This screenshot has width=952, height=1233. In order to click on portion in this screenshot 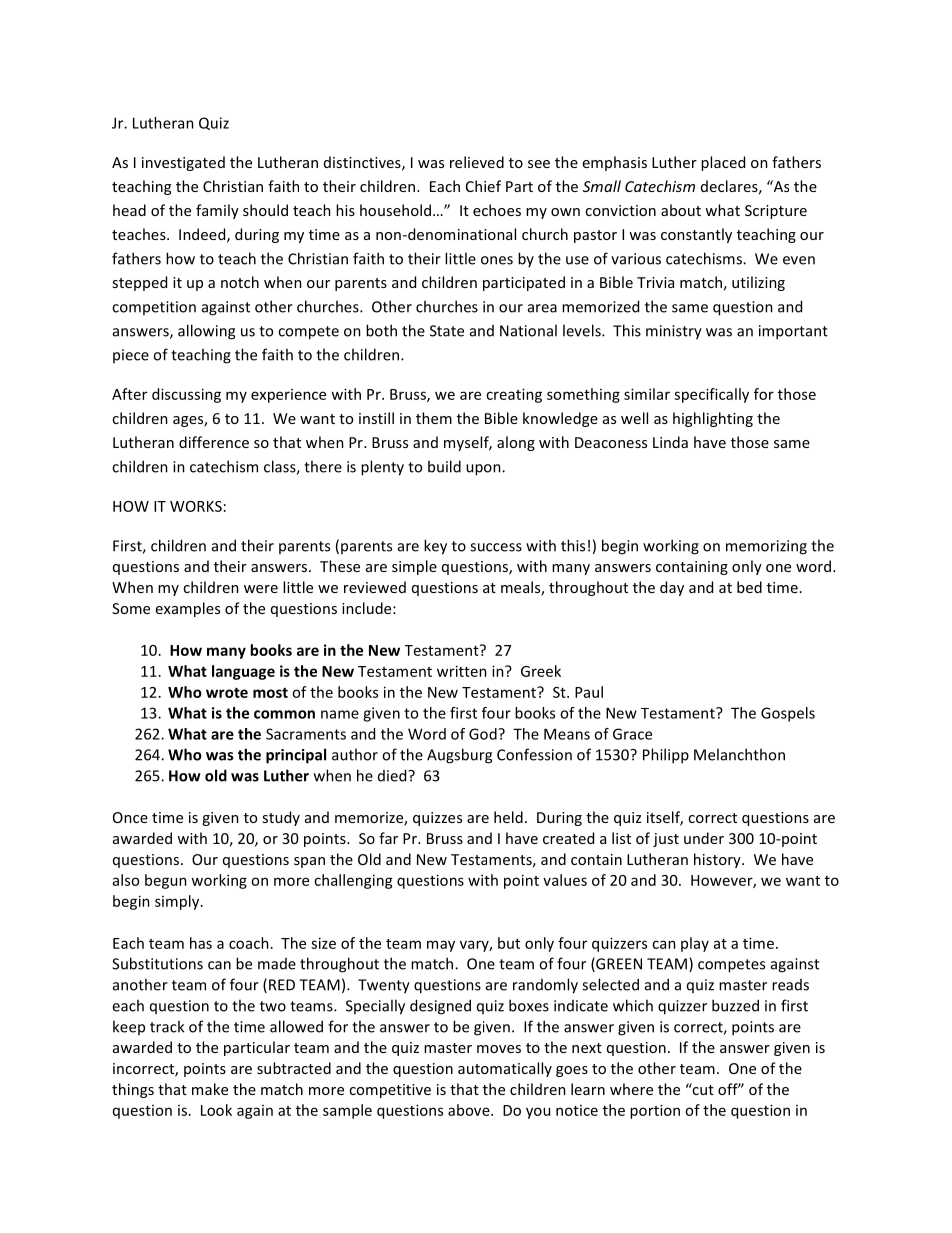, I will do `click(655, 1111)`.
